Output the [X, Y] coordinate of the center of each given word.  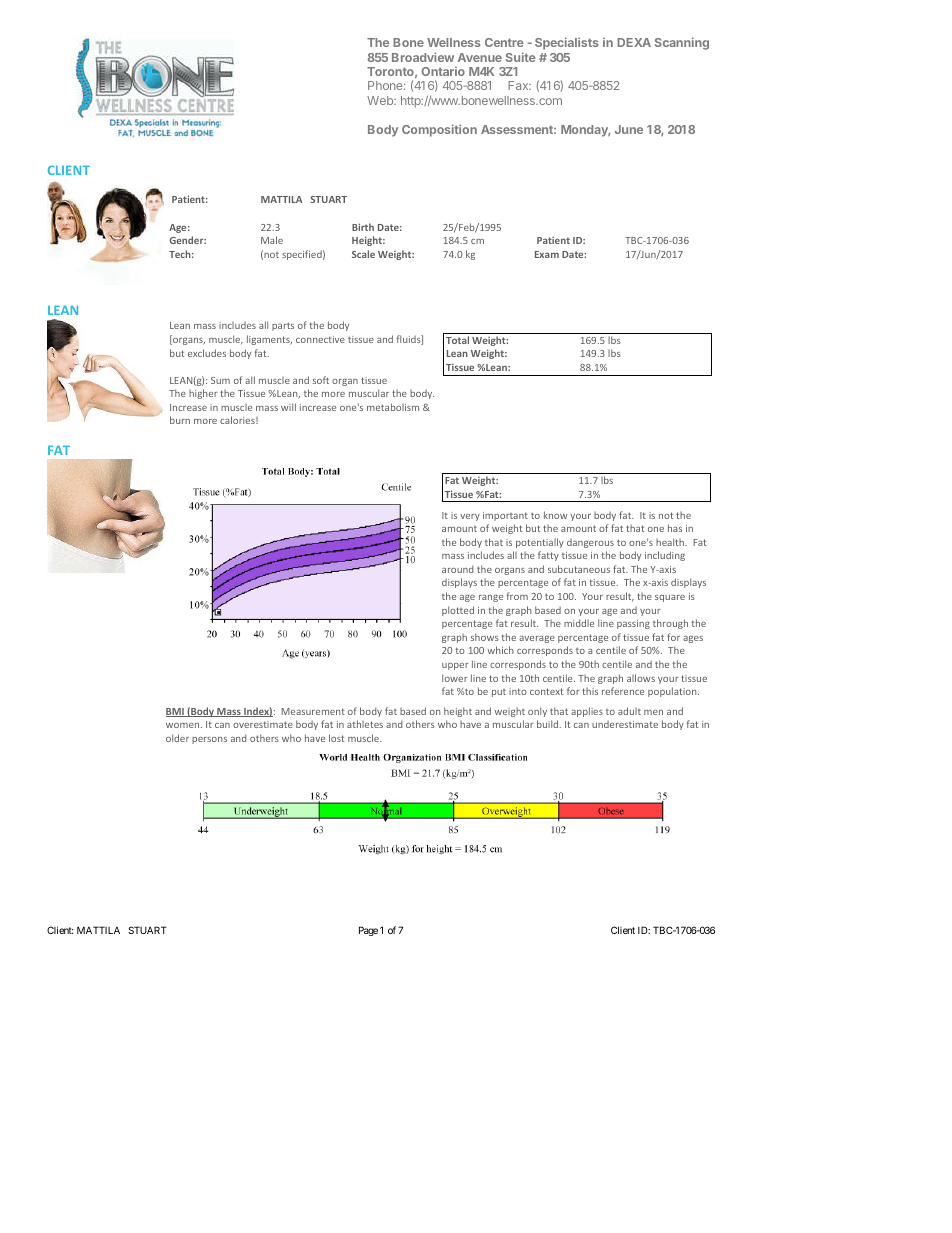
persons [209, 740]
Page [368, 931]
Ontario [443, 71]
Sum [220, 380]
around [457, 569]
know [555, 515]
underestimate [625, 724]
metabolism [393, 407]
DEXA [634, 42]
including [665, 556]
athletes [365, 724]
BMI [176, 712]
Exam [547, 254]
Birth [363, 227]
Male [272, 240]
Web [381, 100]
